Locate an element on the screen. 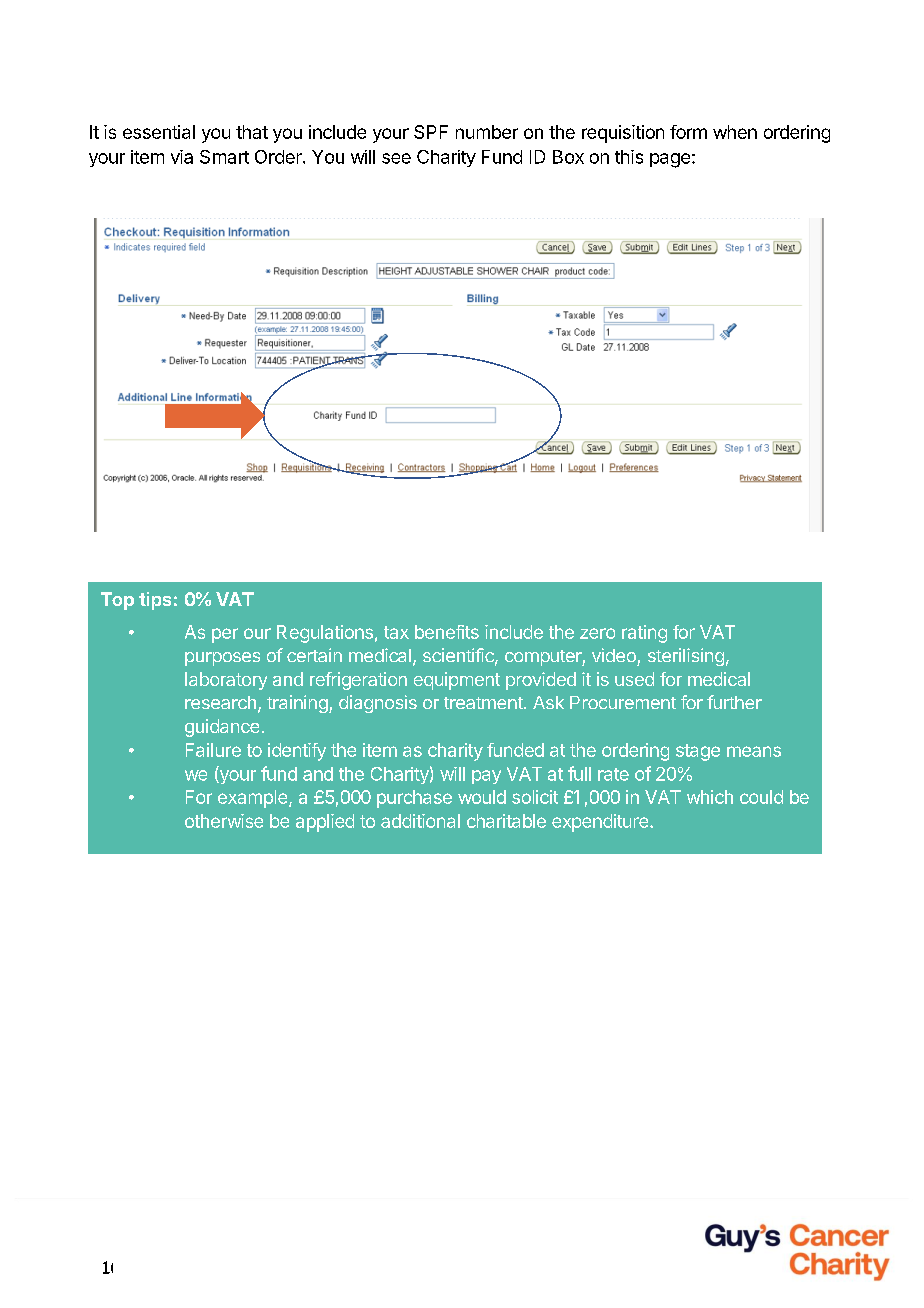 The width and height of the screenshot is (924, 1308). rating is located at coordinates (644, 634).
